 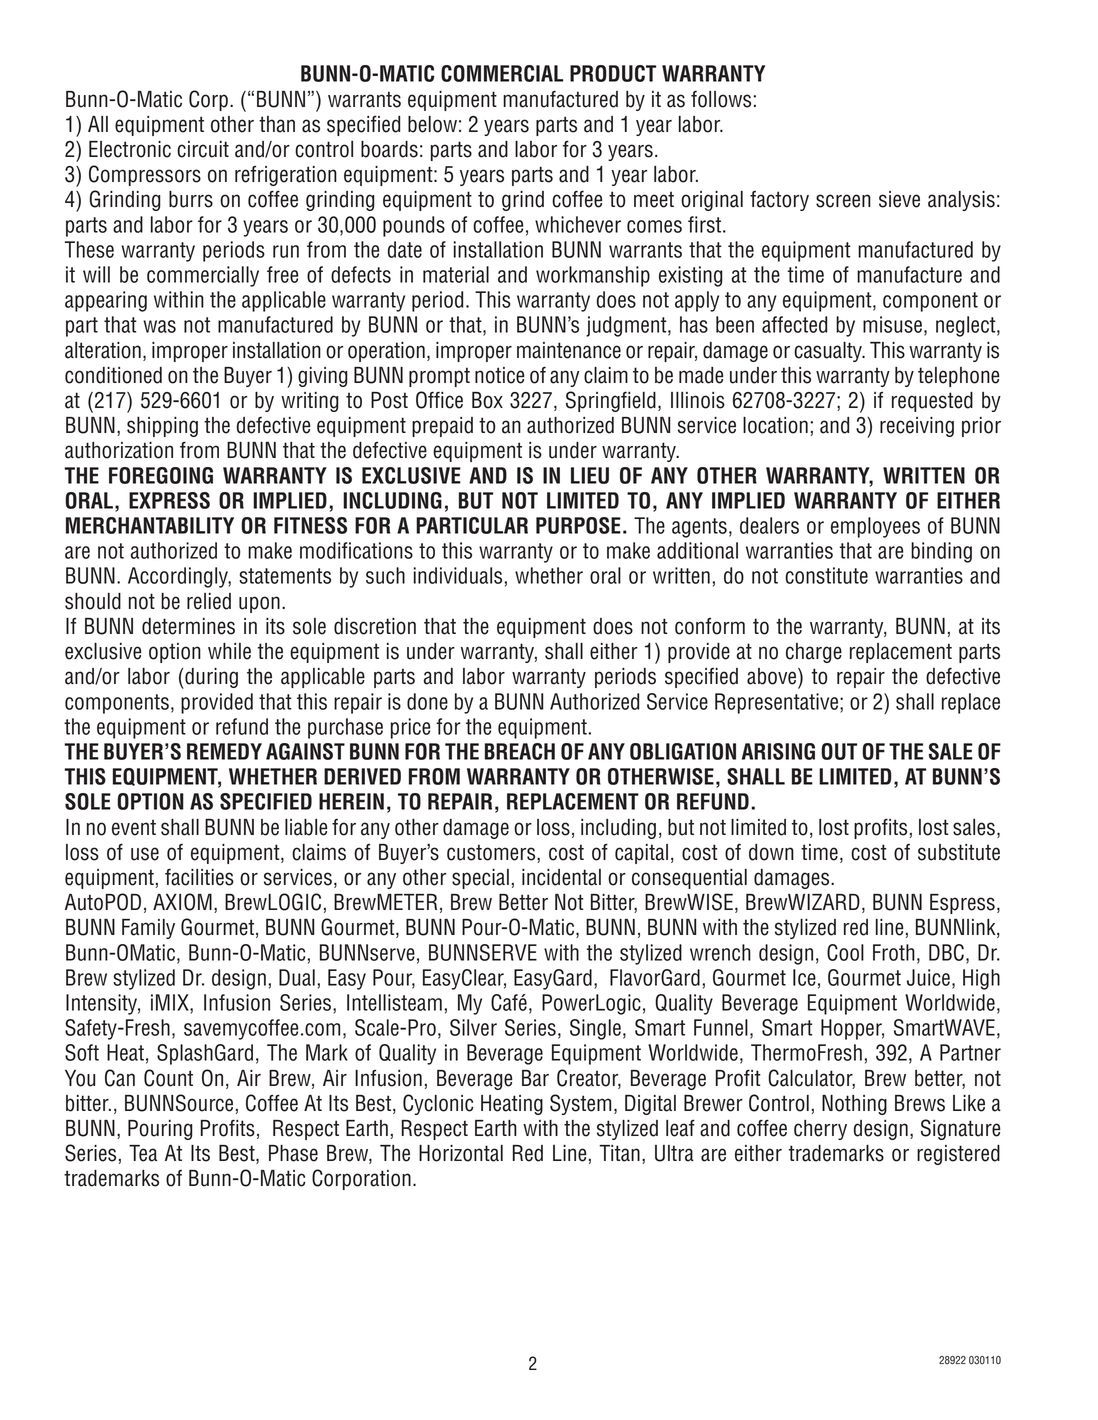 I want to click on PRODUCT, so click(x=613, y=73).
